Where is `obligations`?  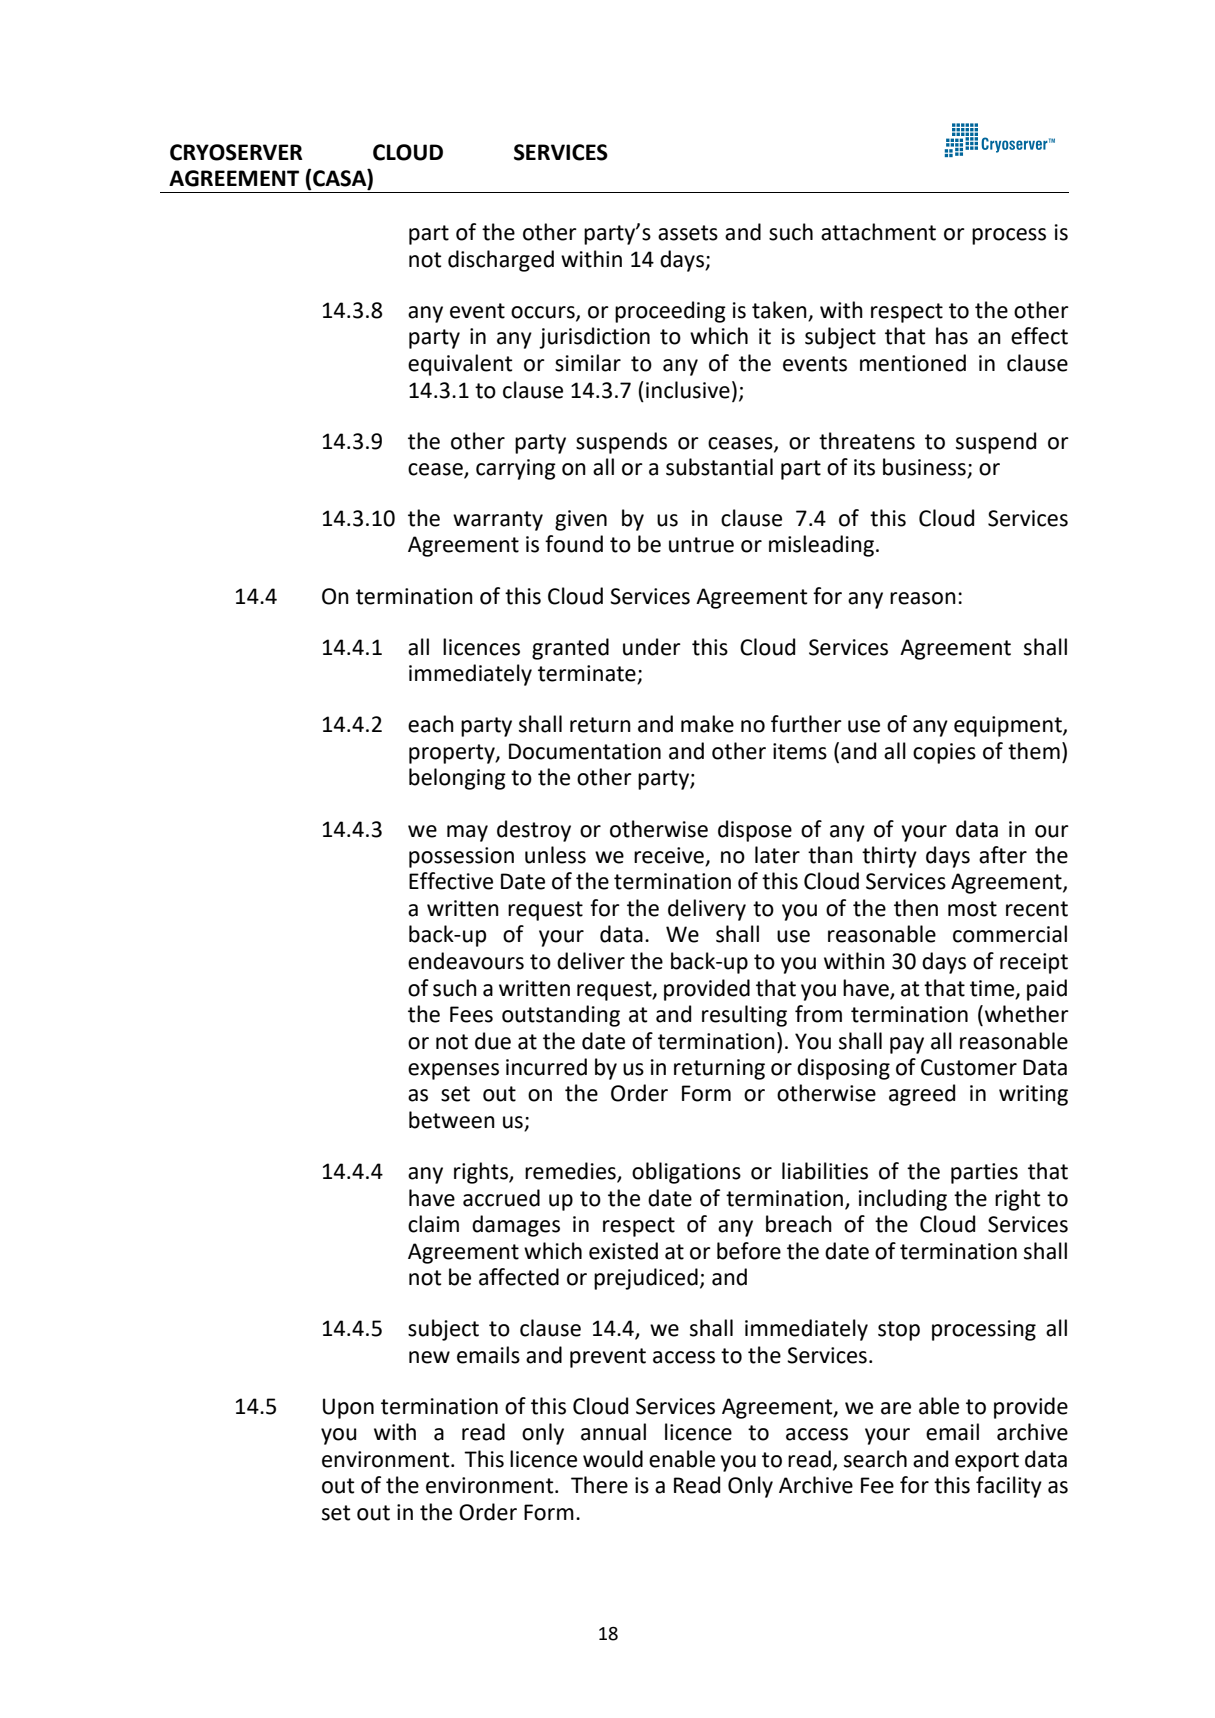 obligations is located at coordinates (686, 1173).
